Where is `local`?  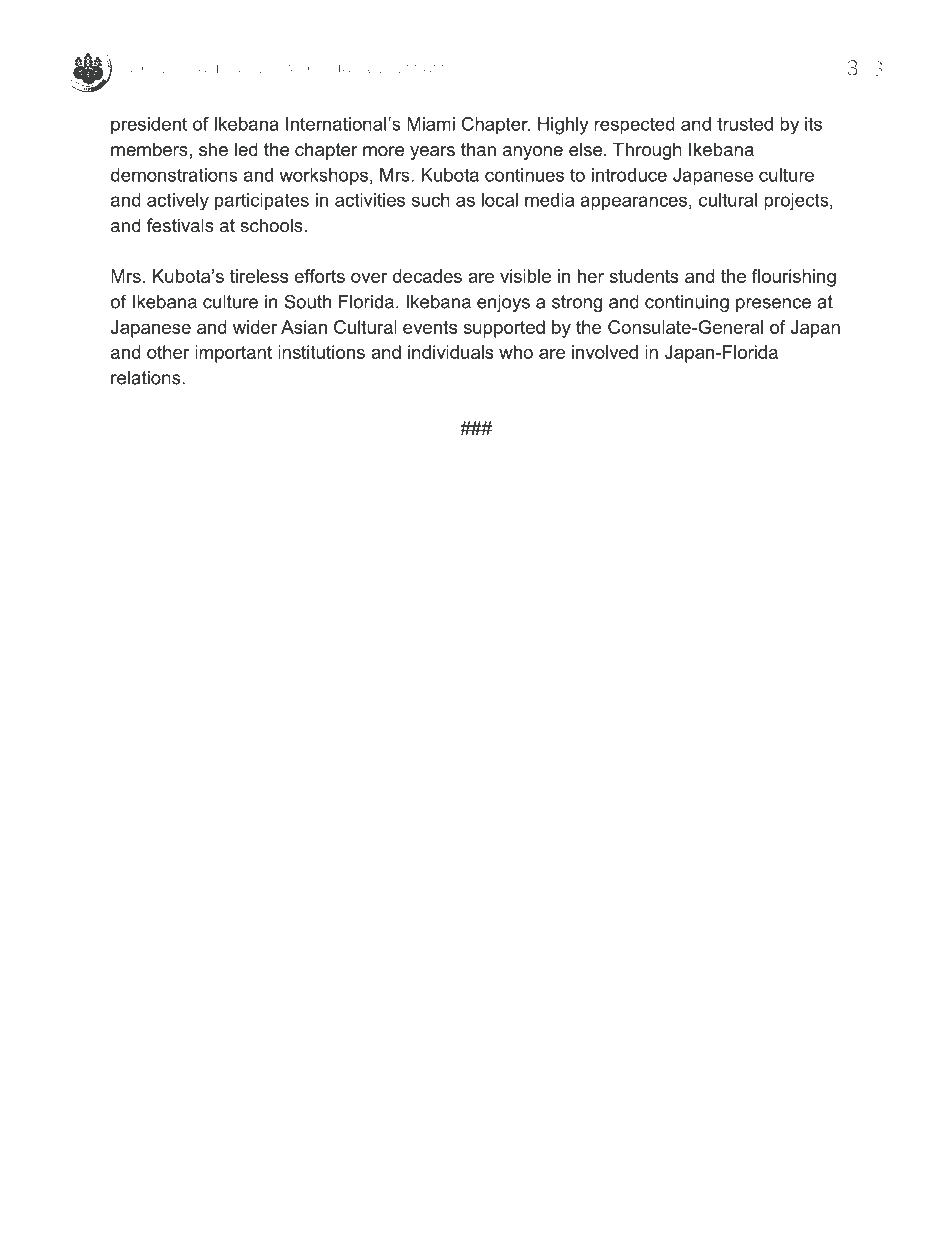
local is located at coordinates (500, 200).
